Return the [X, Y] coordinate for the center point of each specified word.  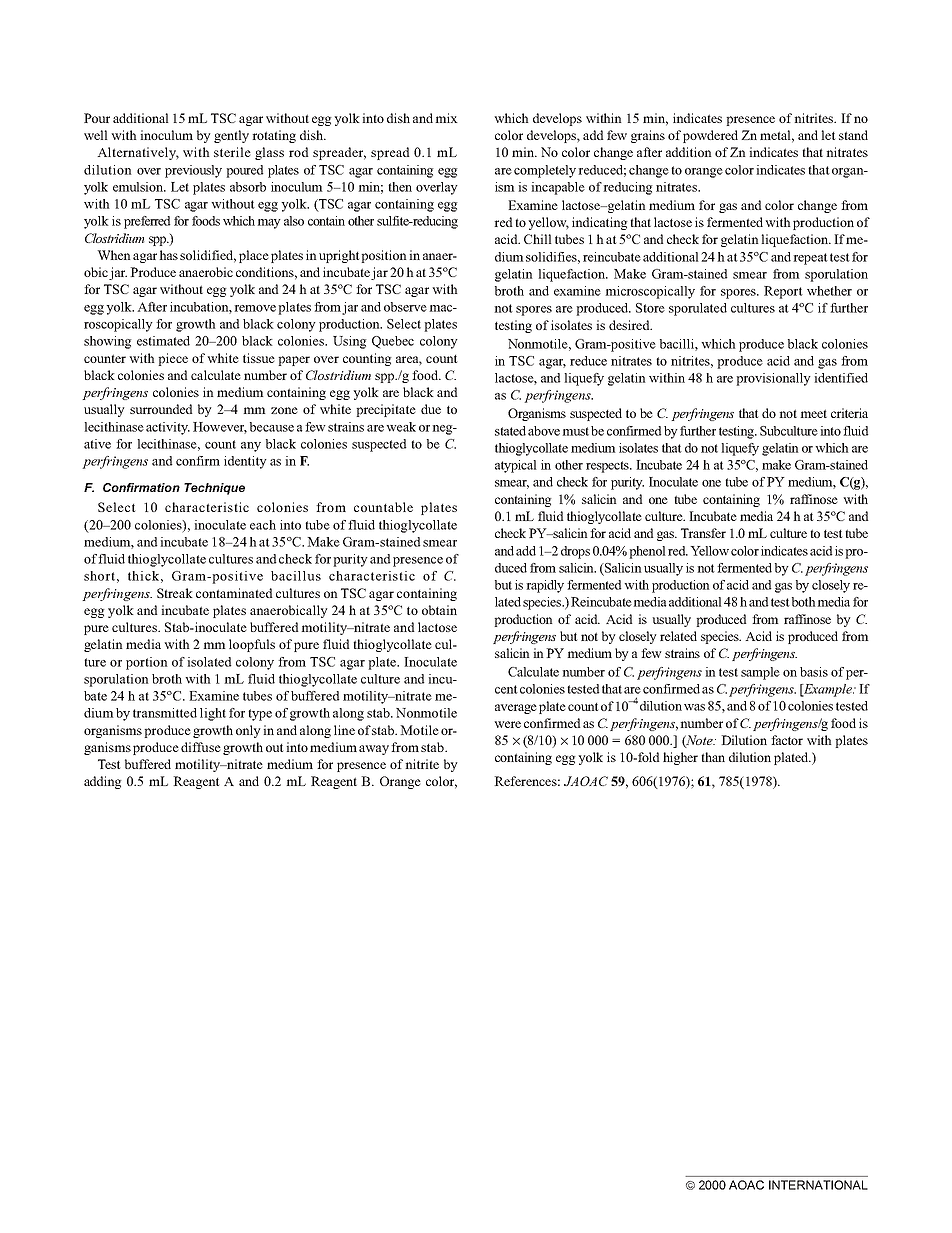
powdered [710, 136]
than [713, 757]
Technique [214, 489]
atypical [516, 466]
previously [193, 171]
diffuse [201, 747]
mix [446, 118]
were [507, 724]
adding [103, 782]
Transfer [703, 533]
